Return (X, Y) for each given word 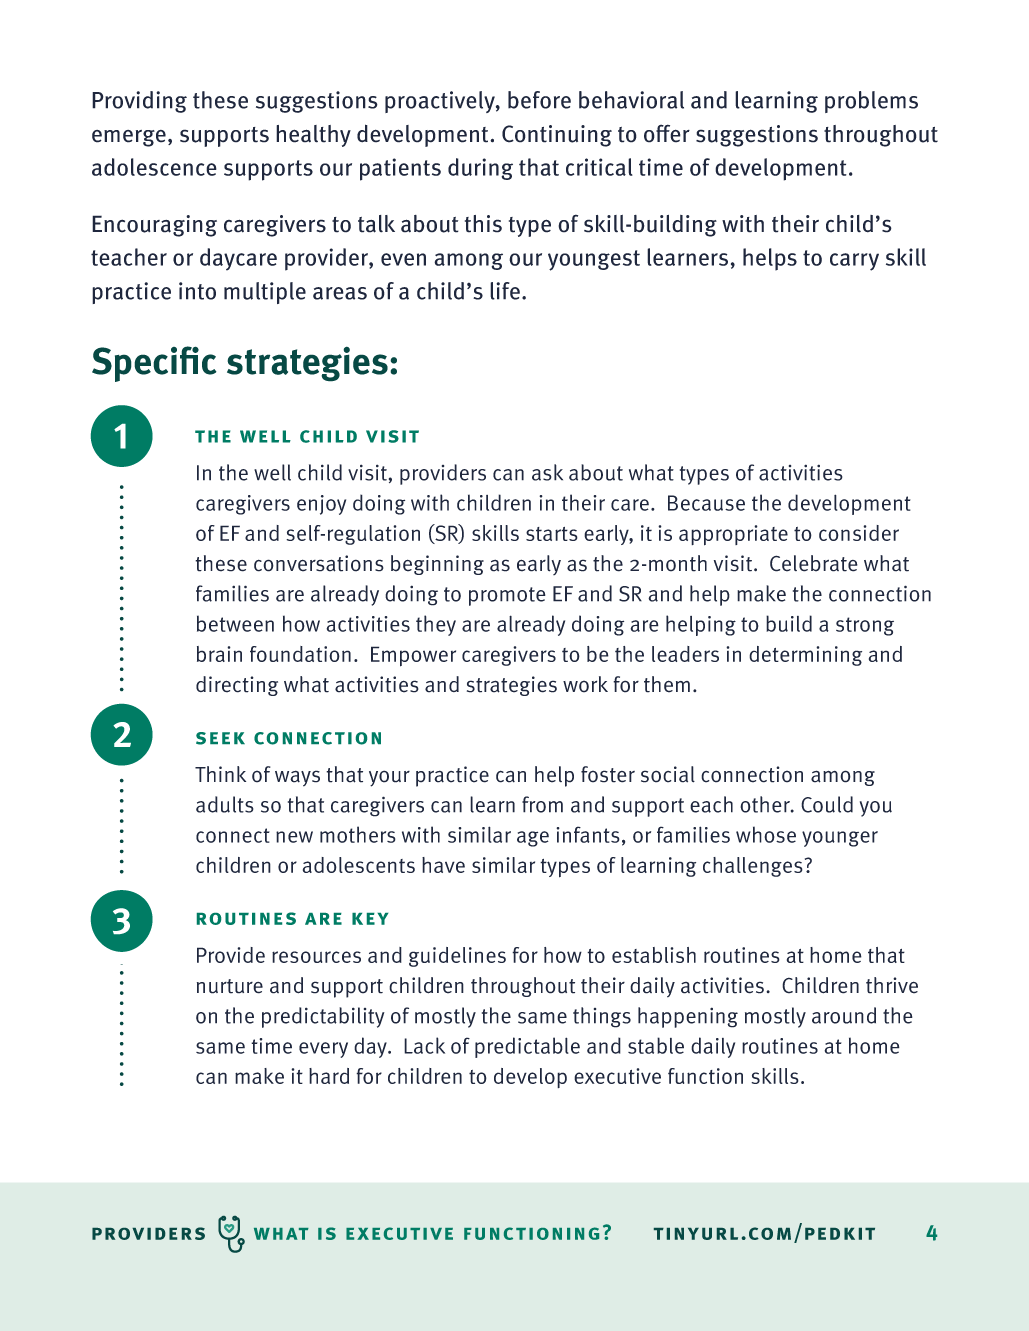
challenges (753, 867)
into (197, 291)
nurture (230, 986)
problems (871, 102)
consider (859, 533)
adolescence (154, 167)
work (585, 684)
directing (237, 686)
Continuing (557, 136)
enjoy (321, 505)
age (533, 839)
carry (854, 262)
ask (547, 472)
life (505, 291)
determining (805, 656)
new (294, 837)
